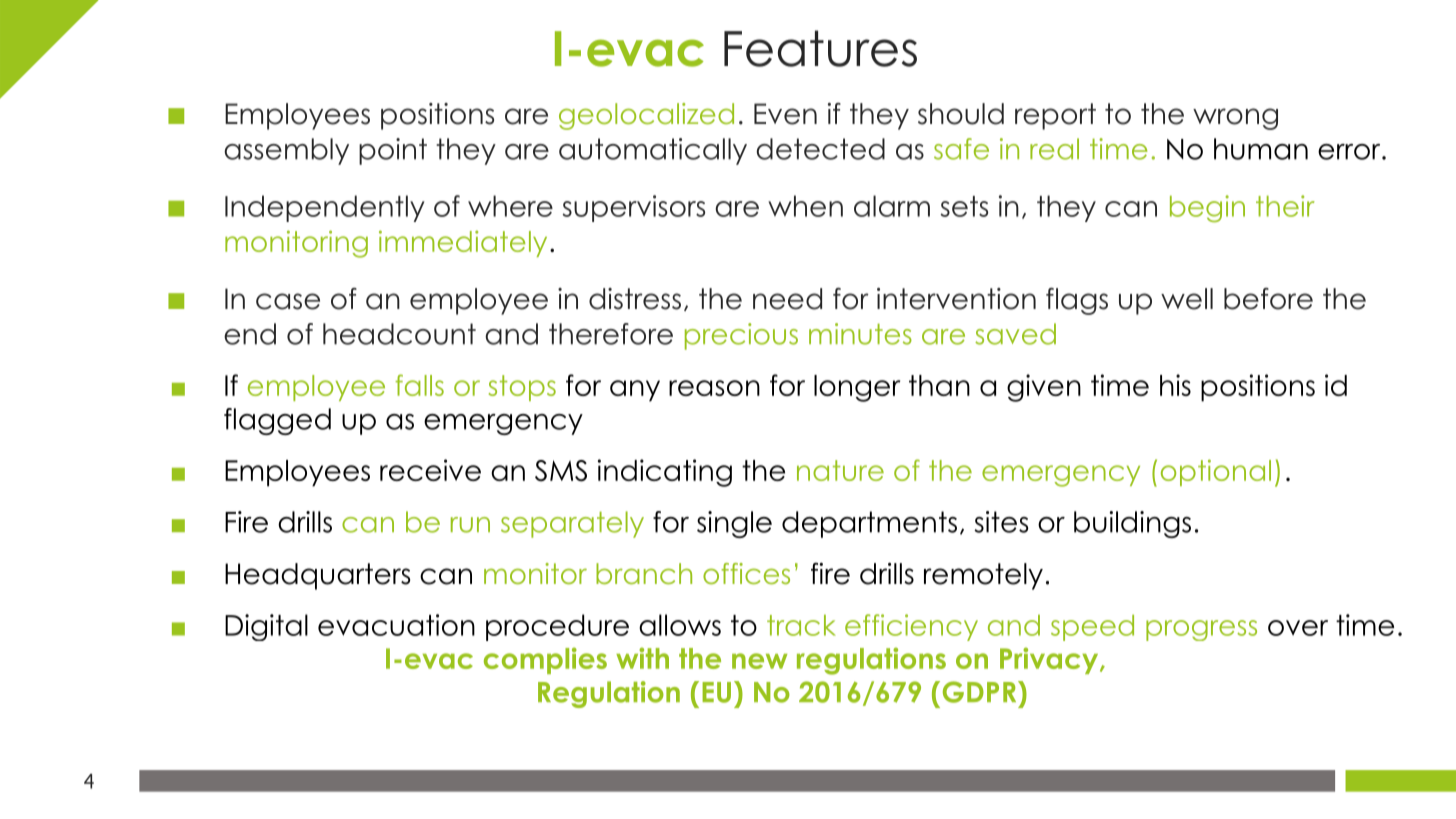 This screenshot has width=1456, height=819. What do you see at coordinates (317, 576) in the screenshot?
I see `Headquarters` at bounding box center [317, 576].
